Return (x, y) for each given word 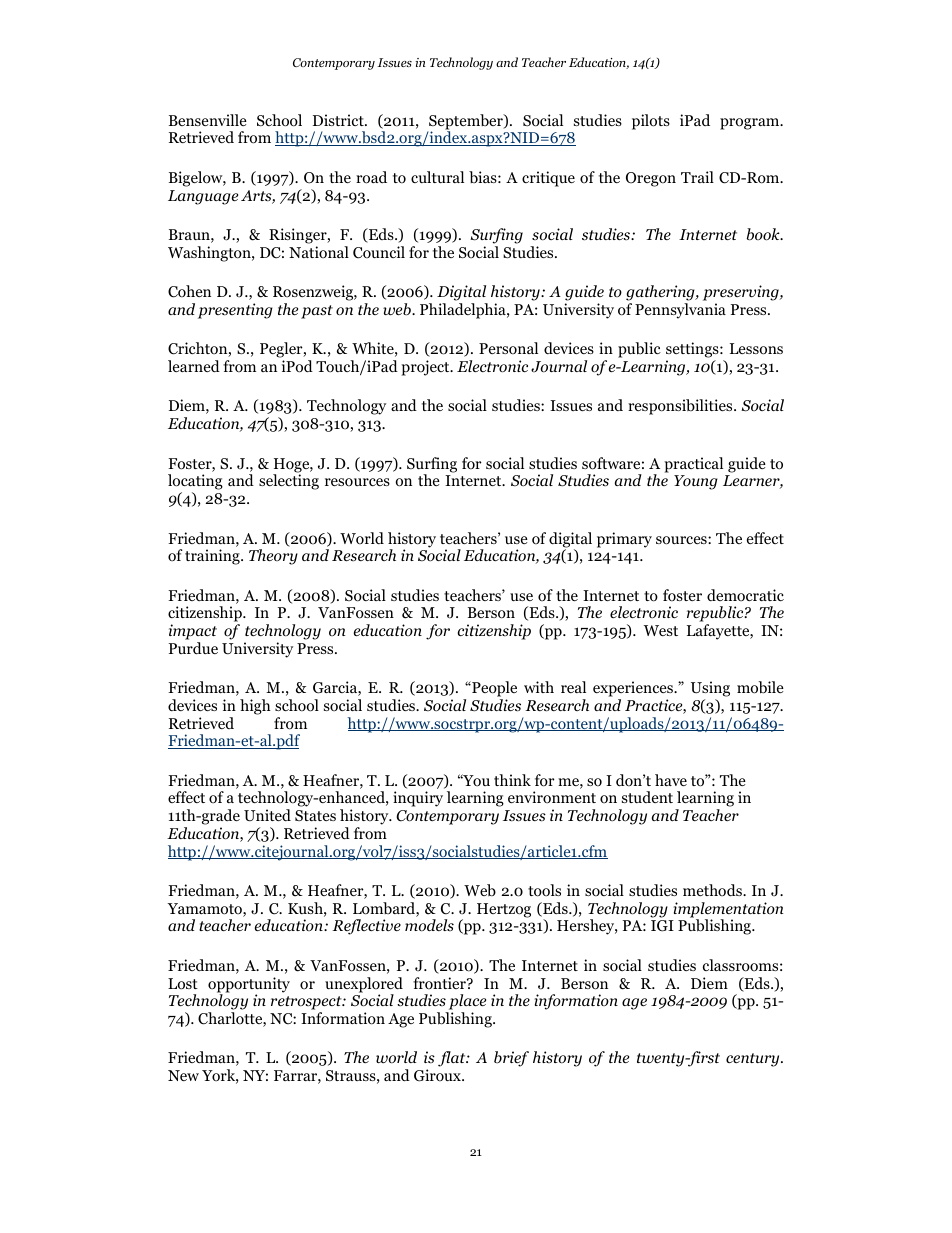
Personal (508, 348)
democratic (745, 595)
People (493, 690)
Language (203, 197)
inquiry (418, 799)
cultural (437, 177)
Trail (697, 177)
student (647, 797)
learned (194, 366)
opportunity (249, 986)
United (267, 815)
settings (693, 351)
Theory (273, 557)
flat (453, 1059)
